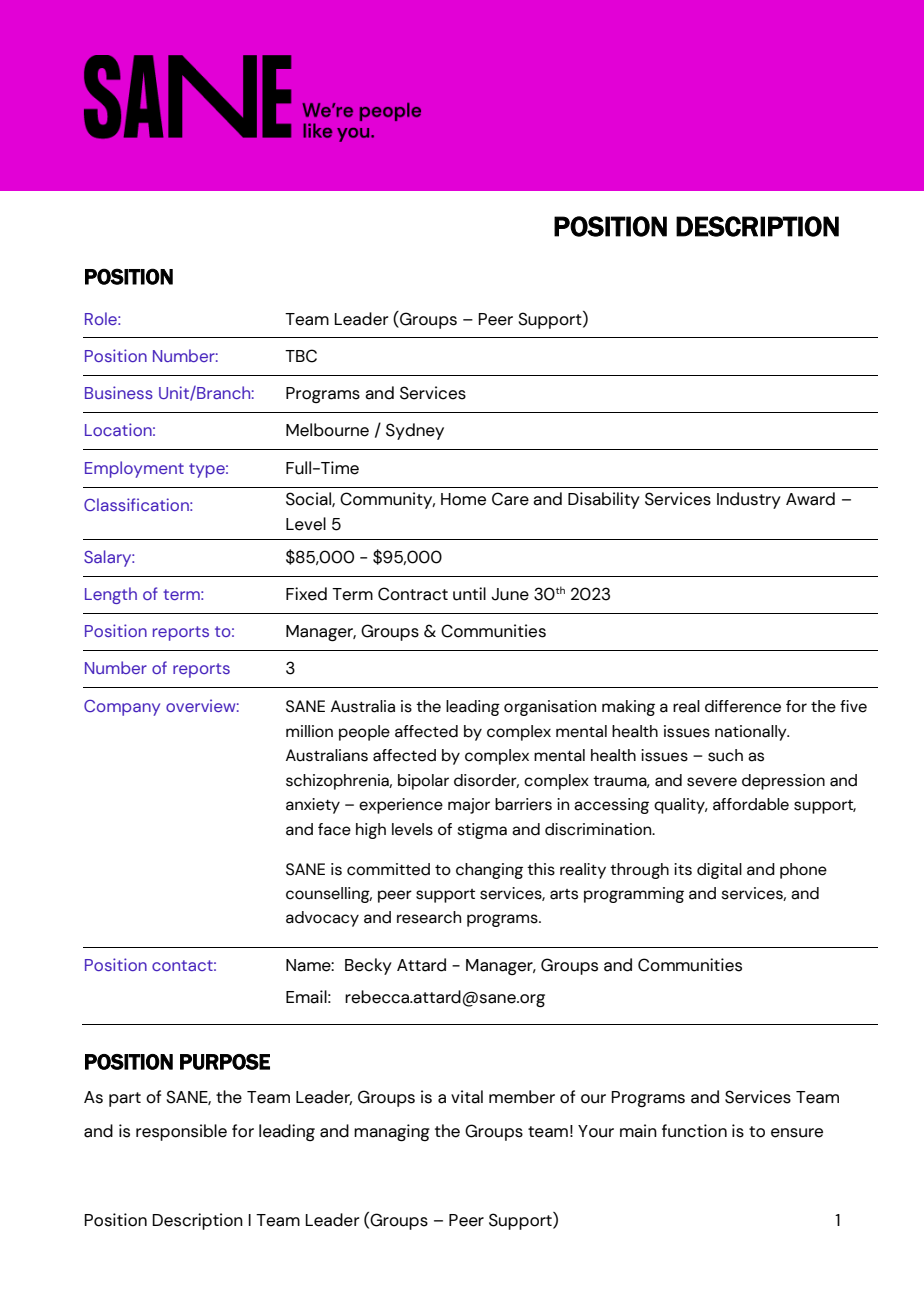  Describe the element at coordinates (423, 782) in the page. I see `bipolar` at that location.
